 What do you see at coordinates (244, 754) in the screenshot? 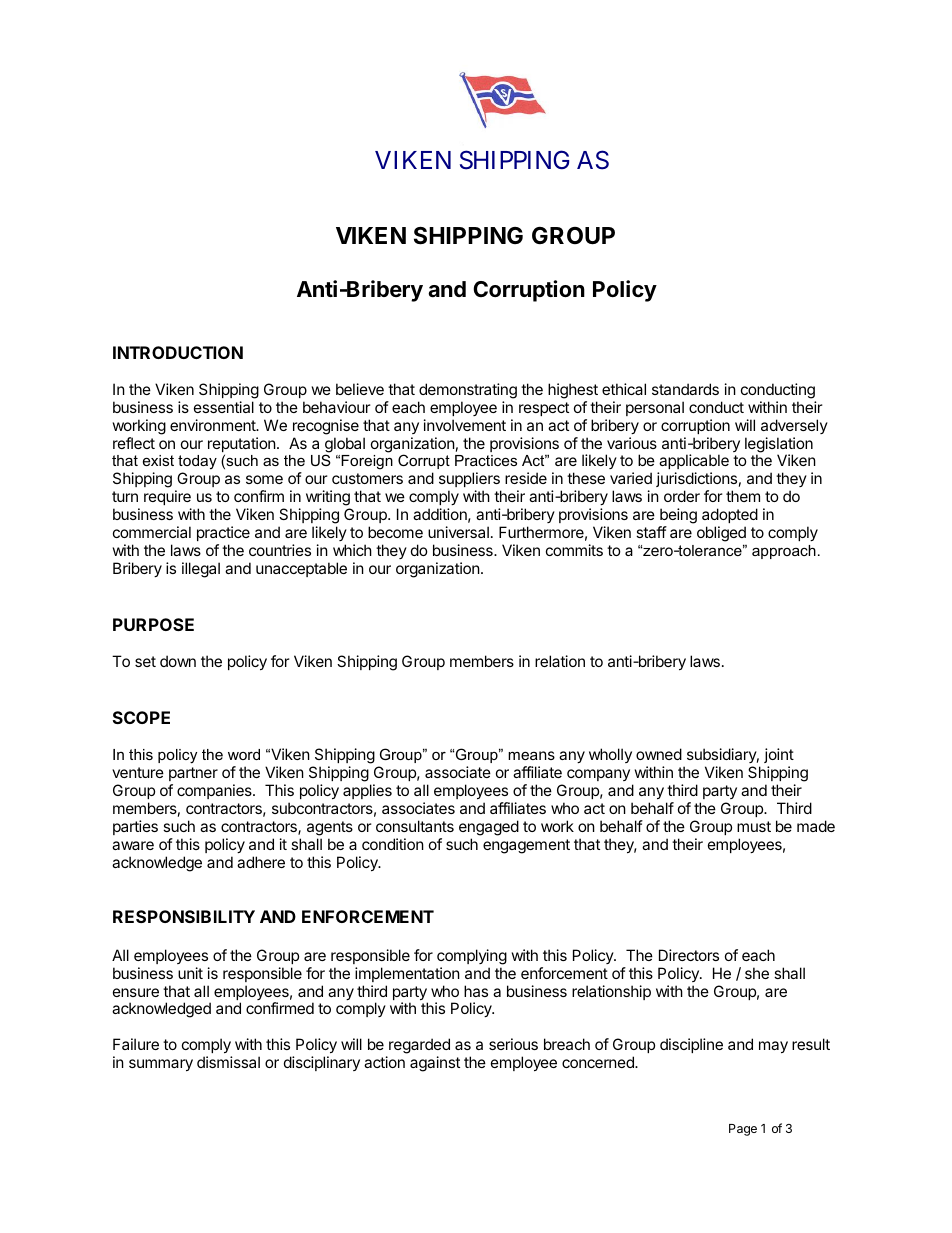
I see `word` at bounding box center [244, 754].
